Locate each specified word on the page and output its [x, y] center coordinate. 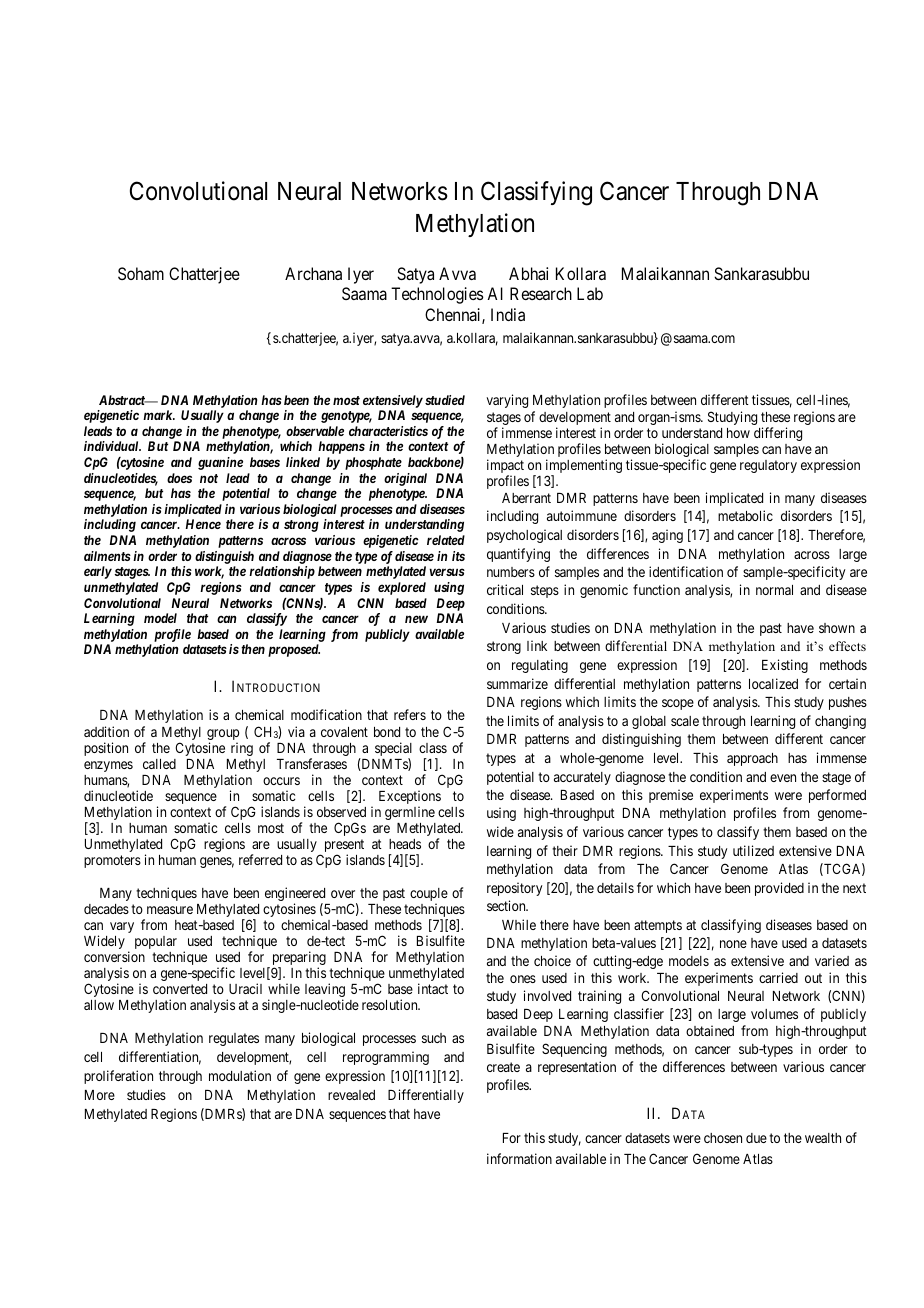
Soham [141, 273]
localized [773, 683]
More [100, 1095]
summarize [517, 683]
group [223, 736]
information [519, 1158]
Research [541, 293]
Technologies [437, 295]
